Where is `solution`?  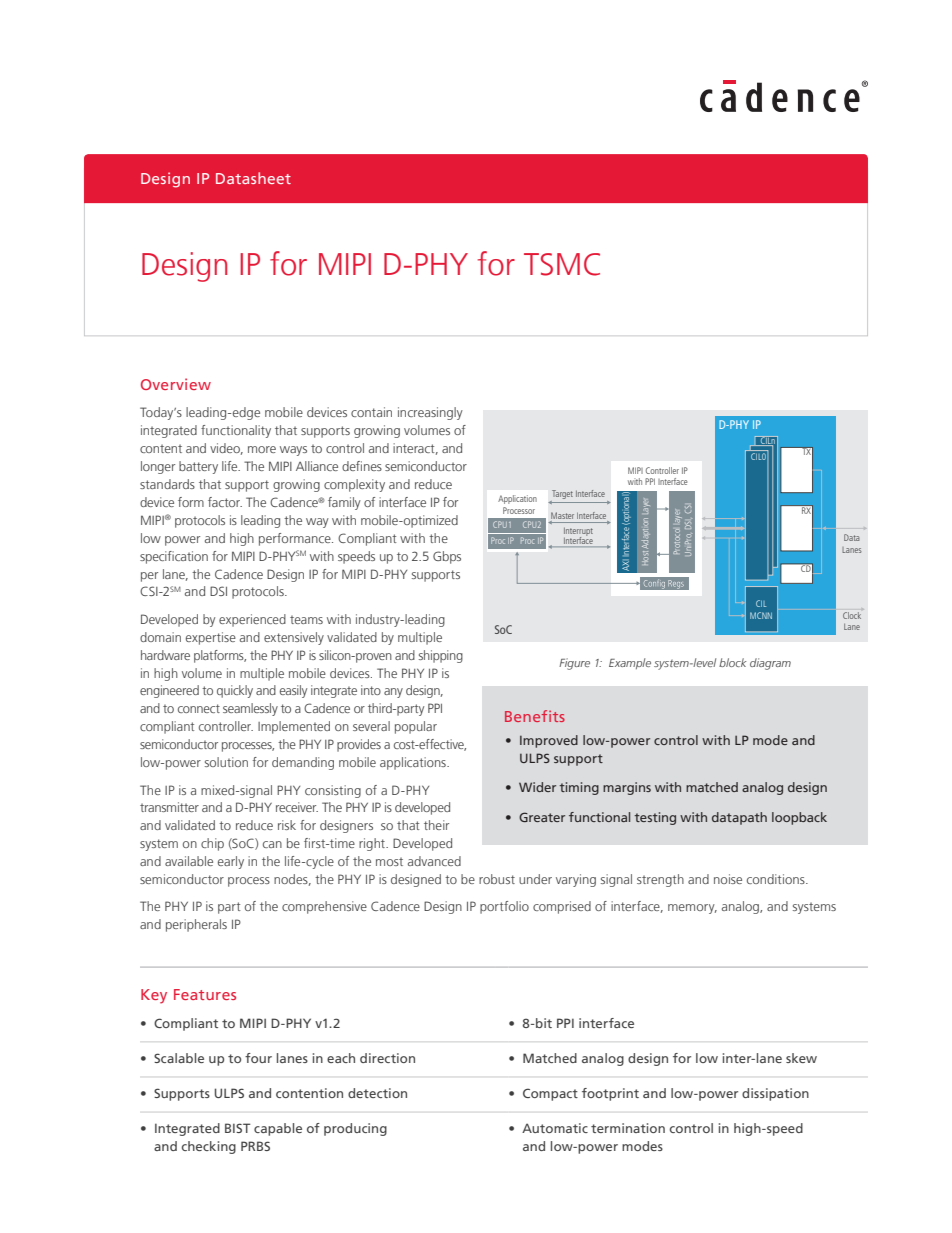 solution is located at coordinates (226, 762).
